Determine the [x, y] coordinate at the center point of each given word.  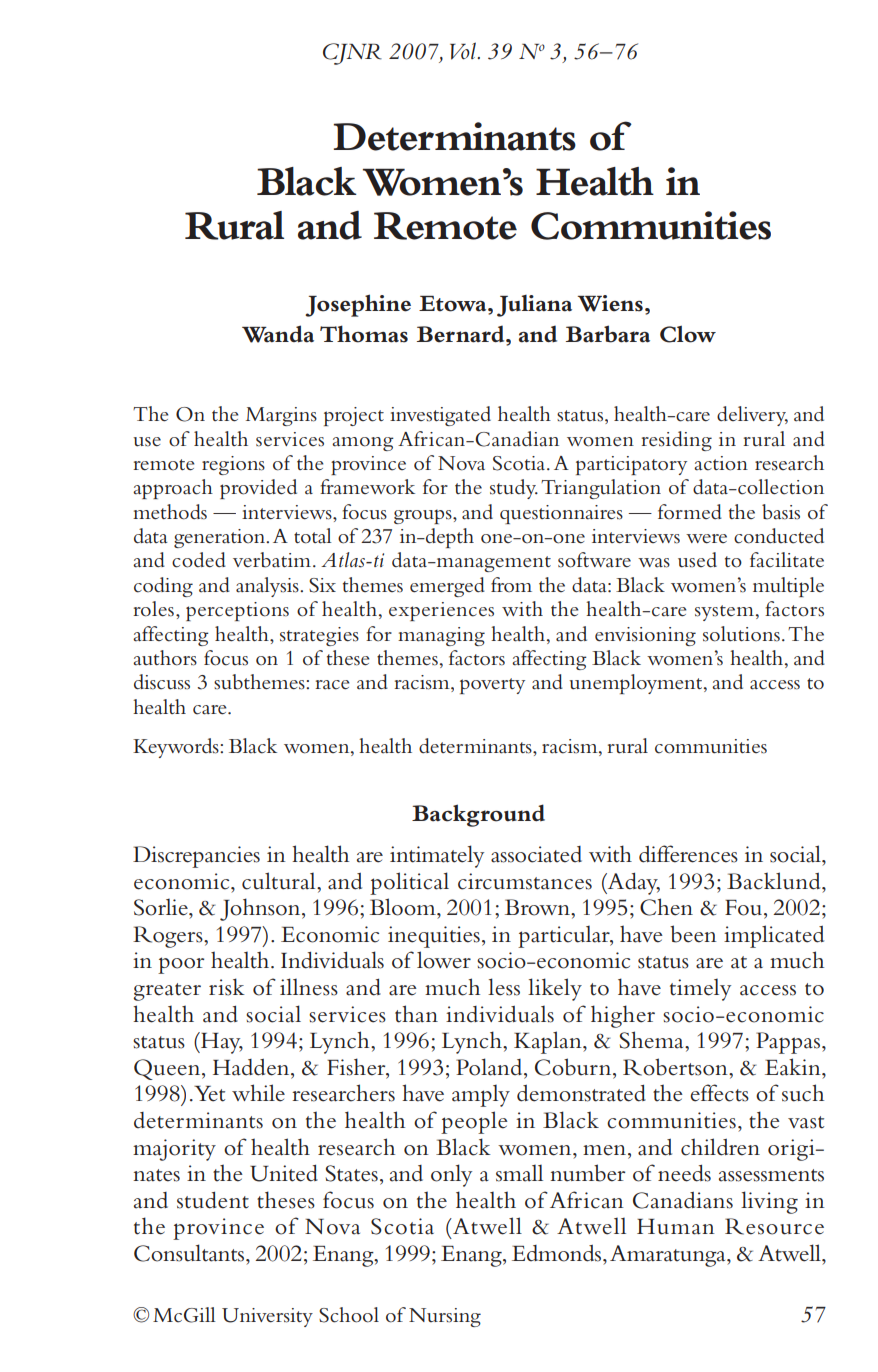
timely [700, 989]
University [267, 1317]
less [504, 987]
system [724, 613]
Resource [774, 1226]
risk [227, 987]
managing [441, 636]
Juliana [534, 306]
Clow [688, 334]
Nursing [445, 1317]
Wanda [278, 334]
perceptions [237, 611]
